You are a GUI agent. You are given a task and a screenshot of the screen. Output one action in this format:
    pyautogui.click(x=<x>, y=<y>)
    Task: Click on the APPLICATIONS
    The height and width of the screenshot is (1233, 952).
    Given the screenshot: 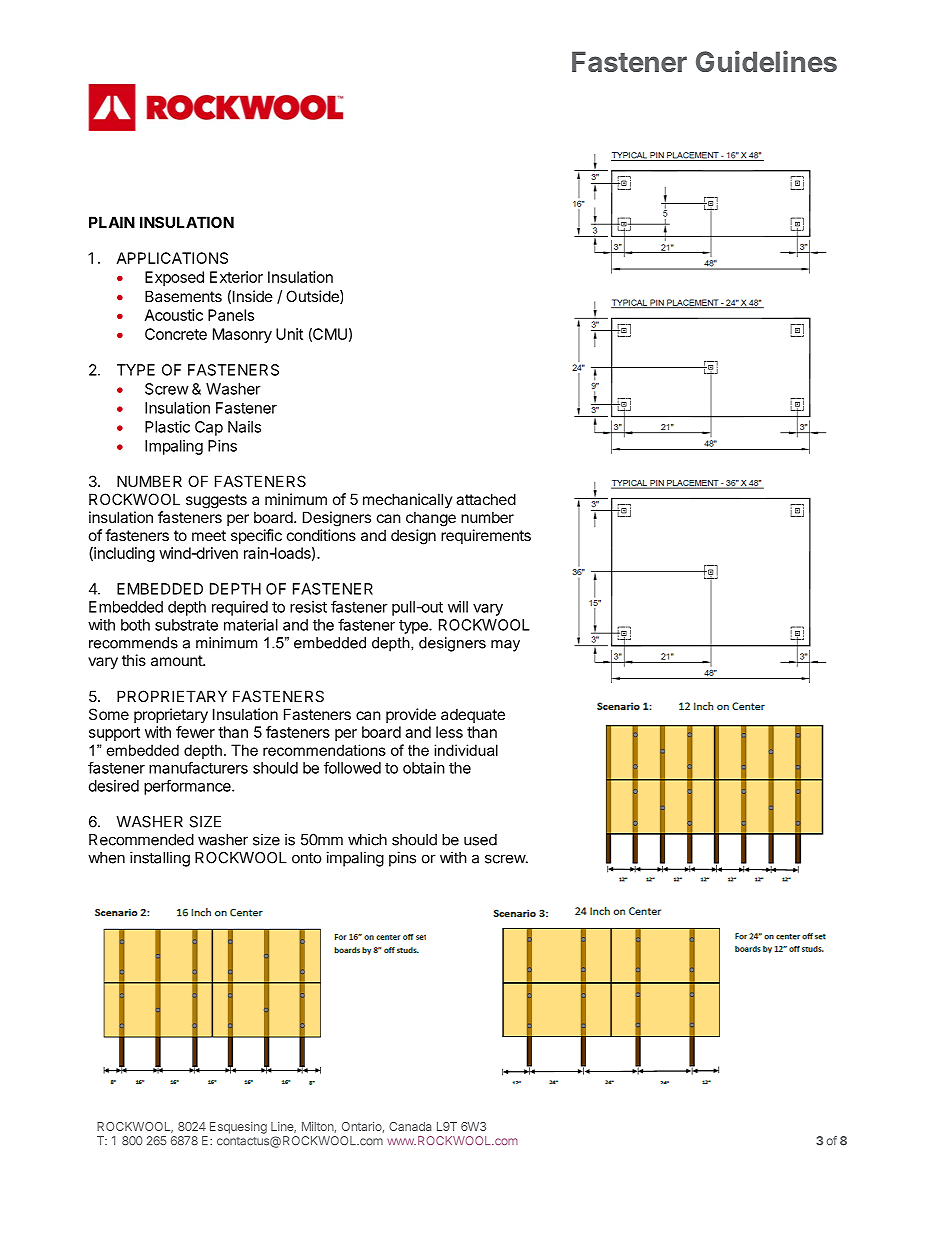 What is the action you would take?
    pyautogui.click(x=172, y=258)
